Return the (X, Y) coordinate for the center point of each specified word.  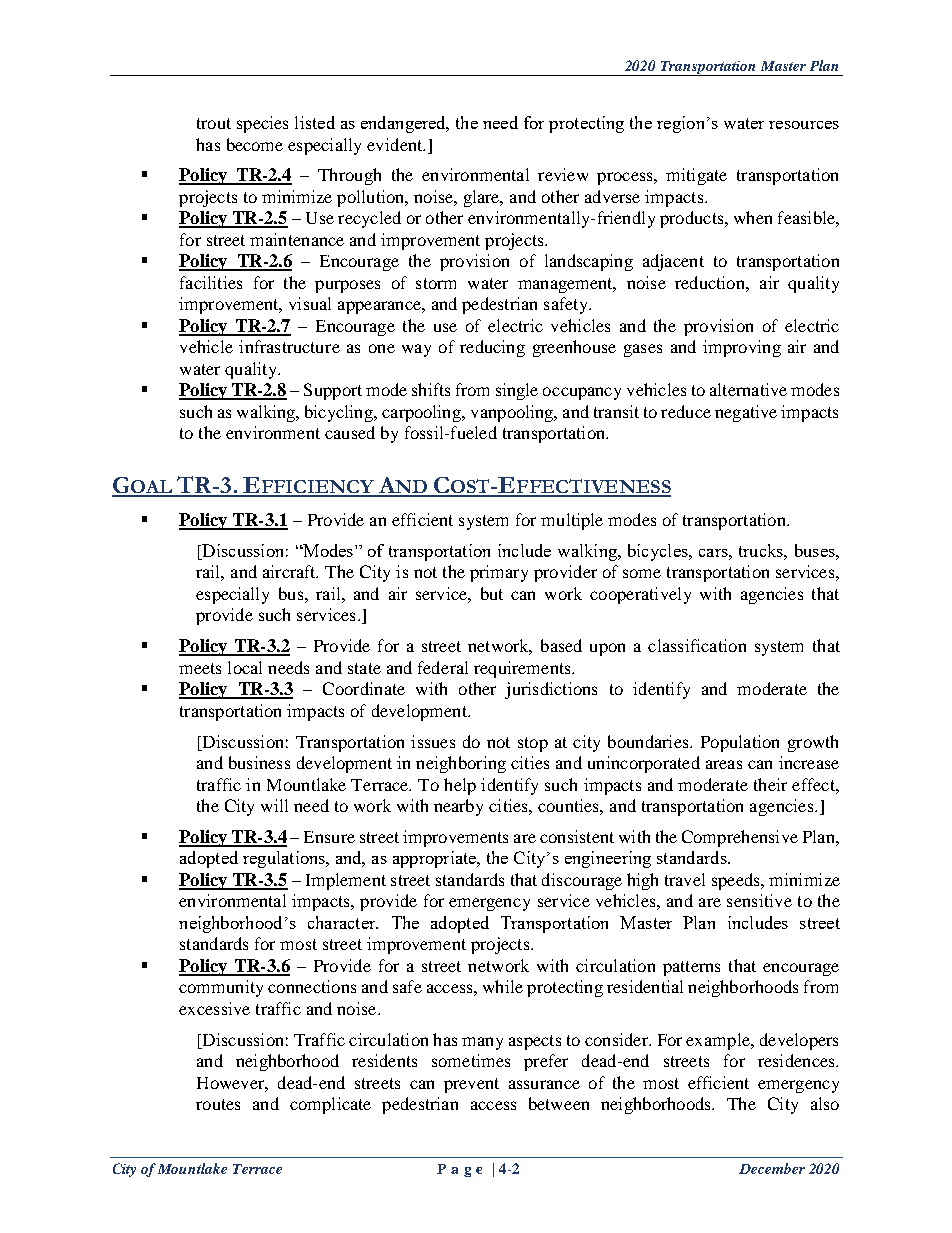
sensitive (759, 900)
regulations (285, 859)
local (245, 667)
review (563, 174)
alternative (748, 389)
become (255, 144)
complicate (330, 1105)
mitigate (696, 176)
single (517, 391)
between (559, 1103)
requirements (523, 669)
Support (333, 391)
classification (697, 645)
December (772, 1168)
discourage (582, 881)
